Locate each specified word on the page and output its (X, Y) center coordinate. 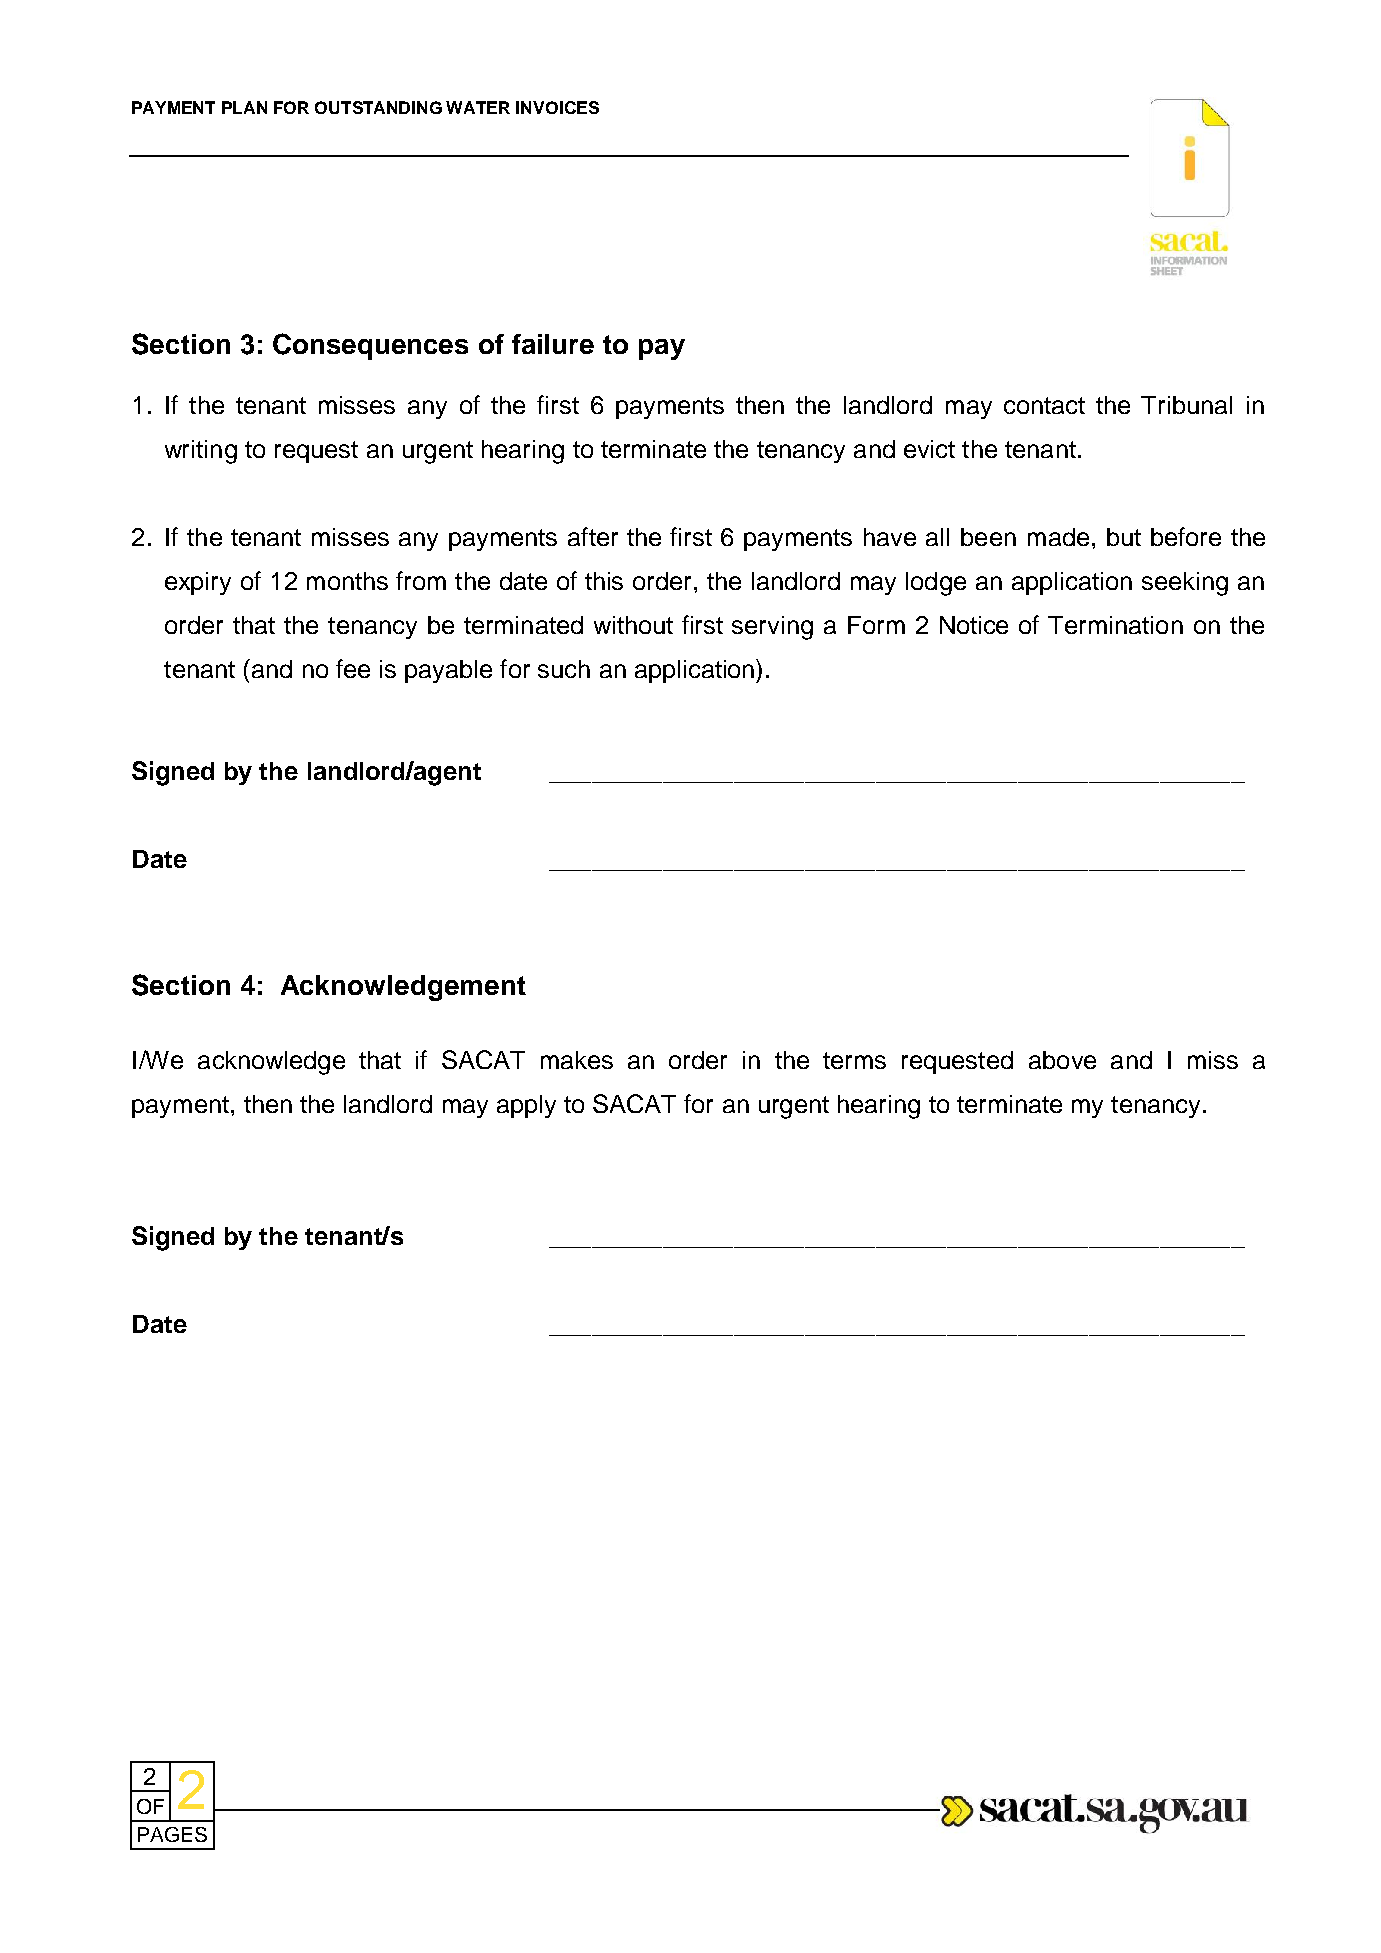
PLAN (244, 107)
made (1058, 537)
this (604, 581)
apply (526, 1106)
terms (854, 1060)
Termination (1115, 625)
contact (1044, 405)
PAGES (172, 1834)
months (347, 581)
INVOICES (557, 107)
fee (353, 668)
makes (577, 1060)
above (1062, 1060)
